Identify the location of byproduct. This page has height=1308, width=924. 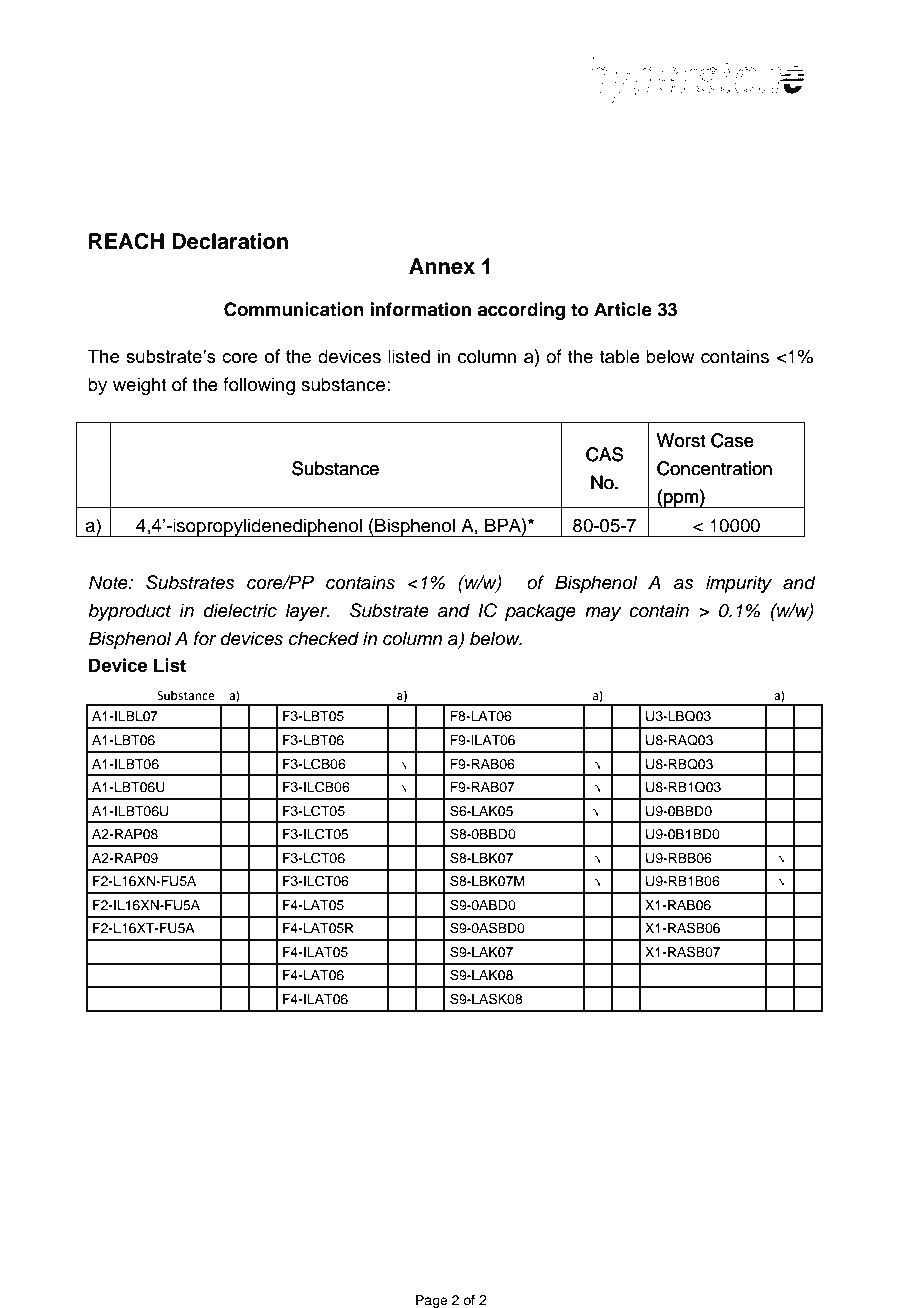
(129, 612).
